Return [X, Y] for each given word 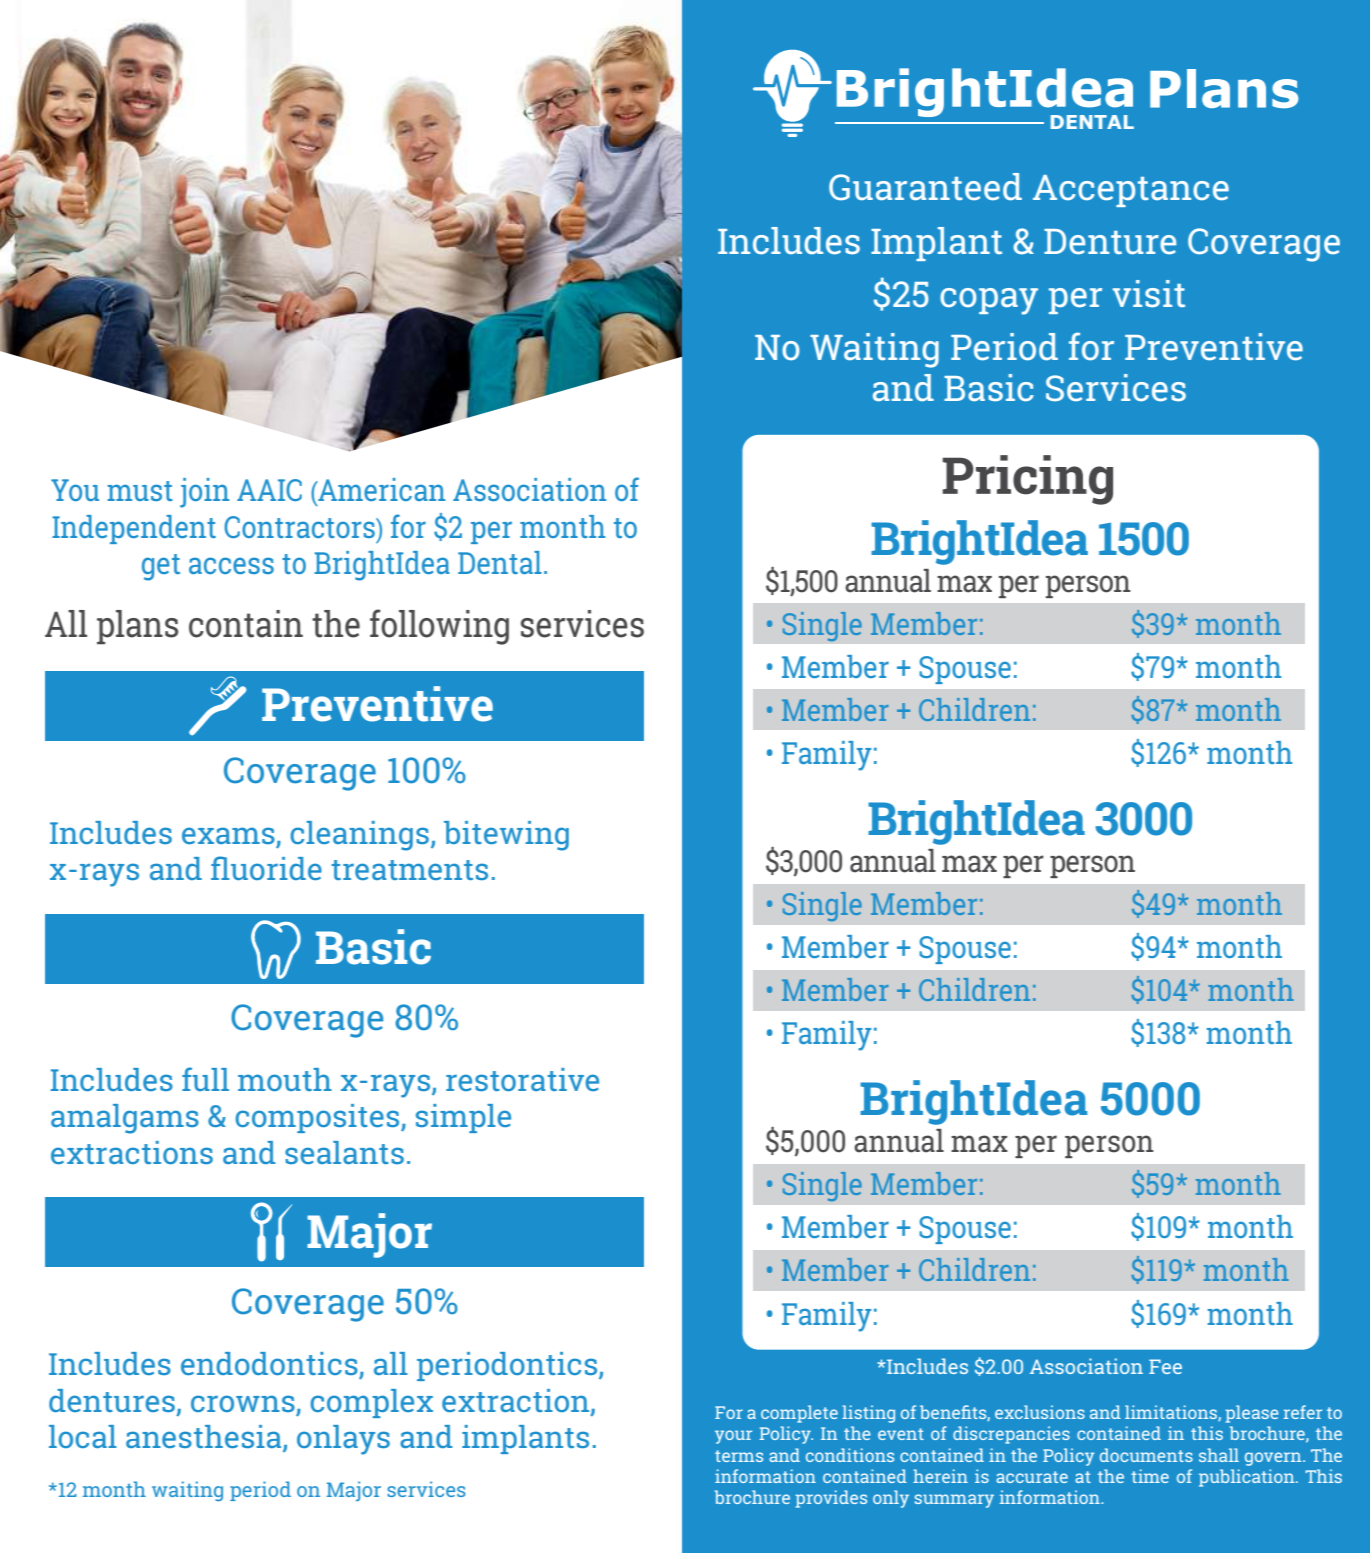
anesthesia [205, 1438]
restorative [522, 1079]
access [231, 565]
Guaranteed [925, 186]
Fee [1165, 1366]
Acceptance [1131, 191]
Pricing [1027, 480]
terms [739, 1456]
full [205, 1079]
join [204, 493]
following [439, 627]
